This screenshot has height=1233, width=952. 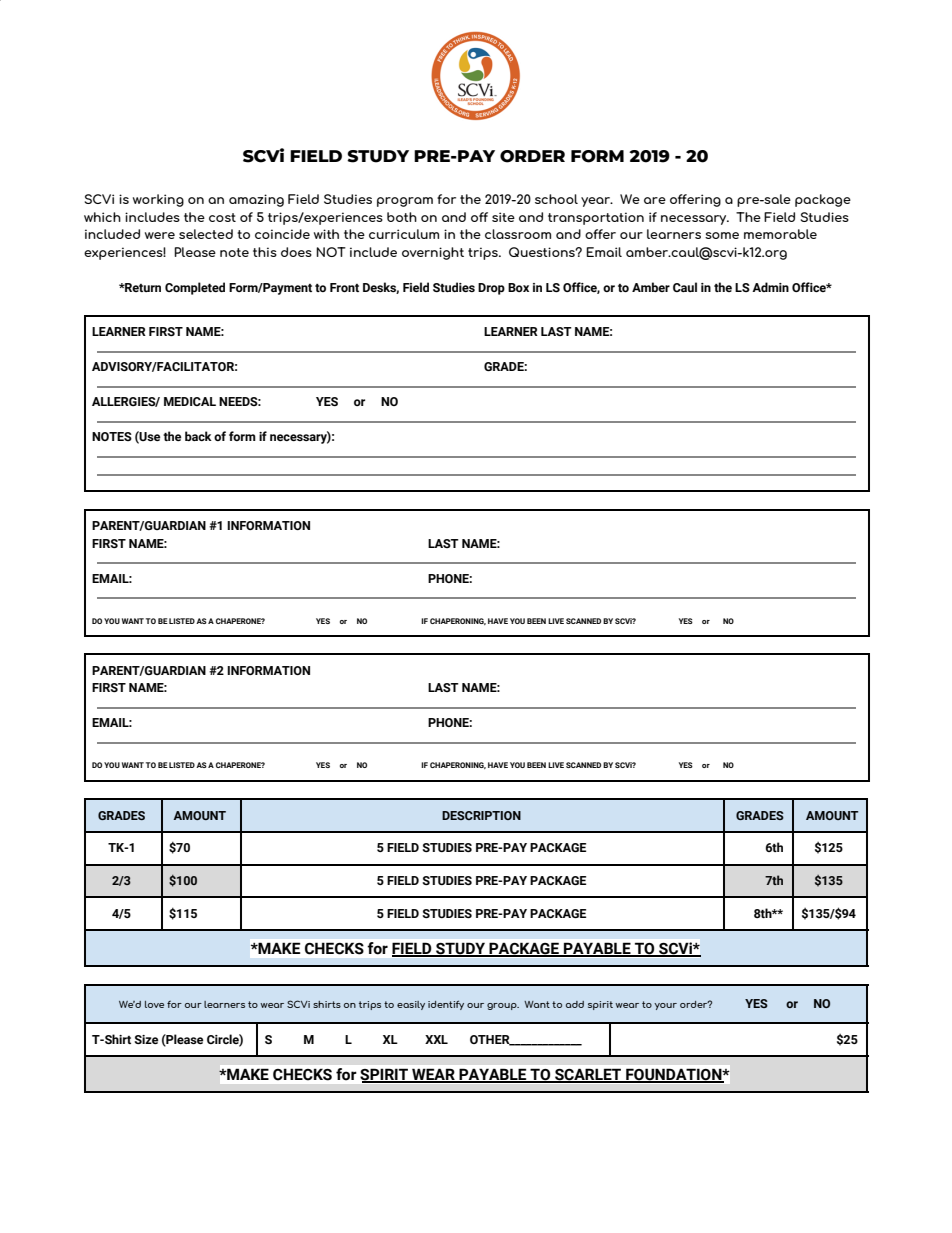 What do you see at coordinates (154, 1004) in the screenshot?
I see `love` at bounding box center [154, 1004].
